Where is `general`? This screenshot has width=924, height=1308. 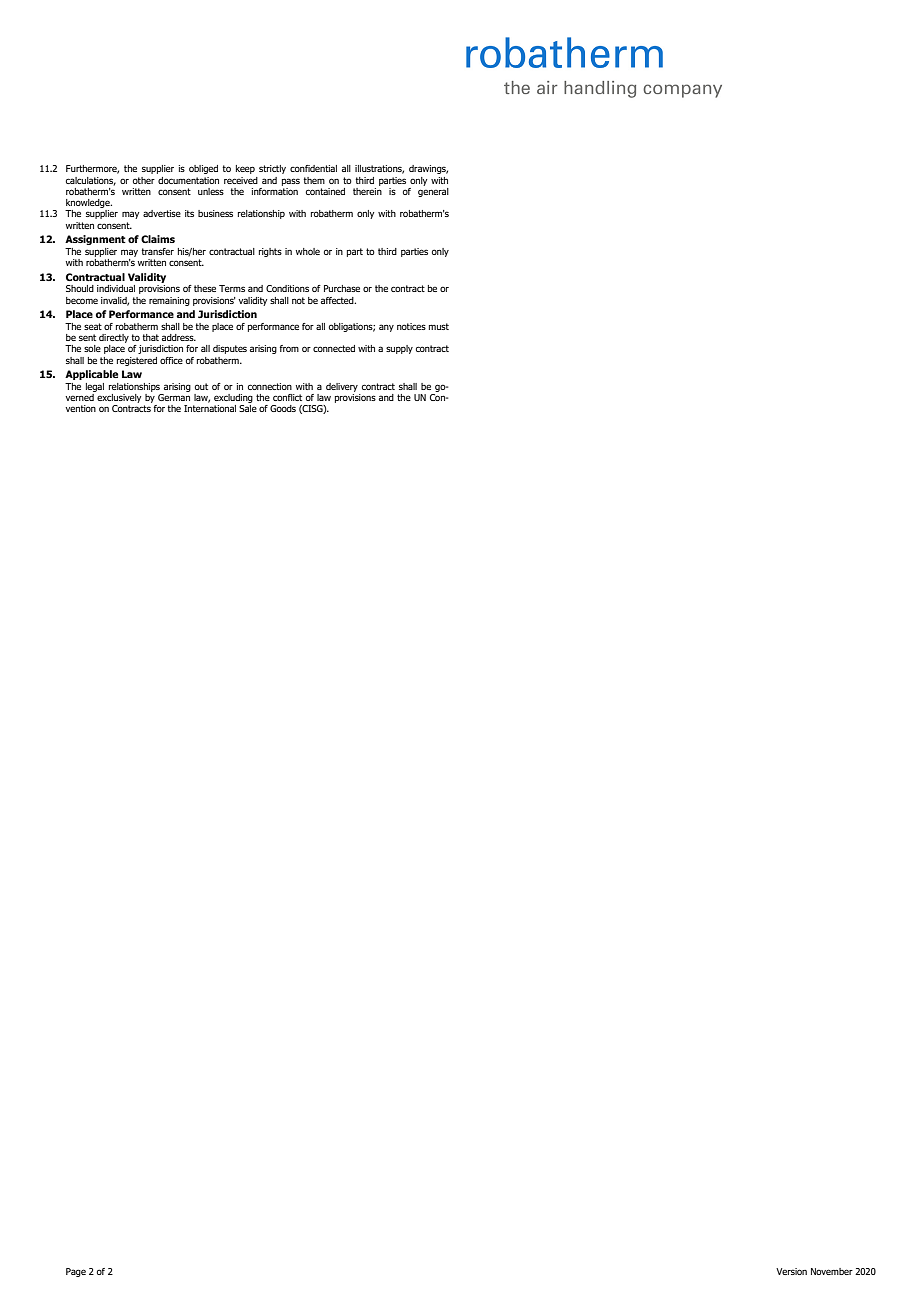 general is located at coordinates (433, 191).
